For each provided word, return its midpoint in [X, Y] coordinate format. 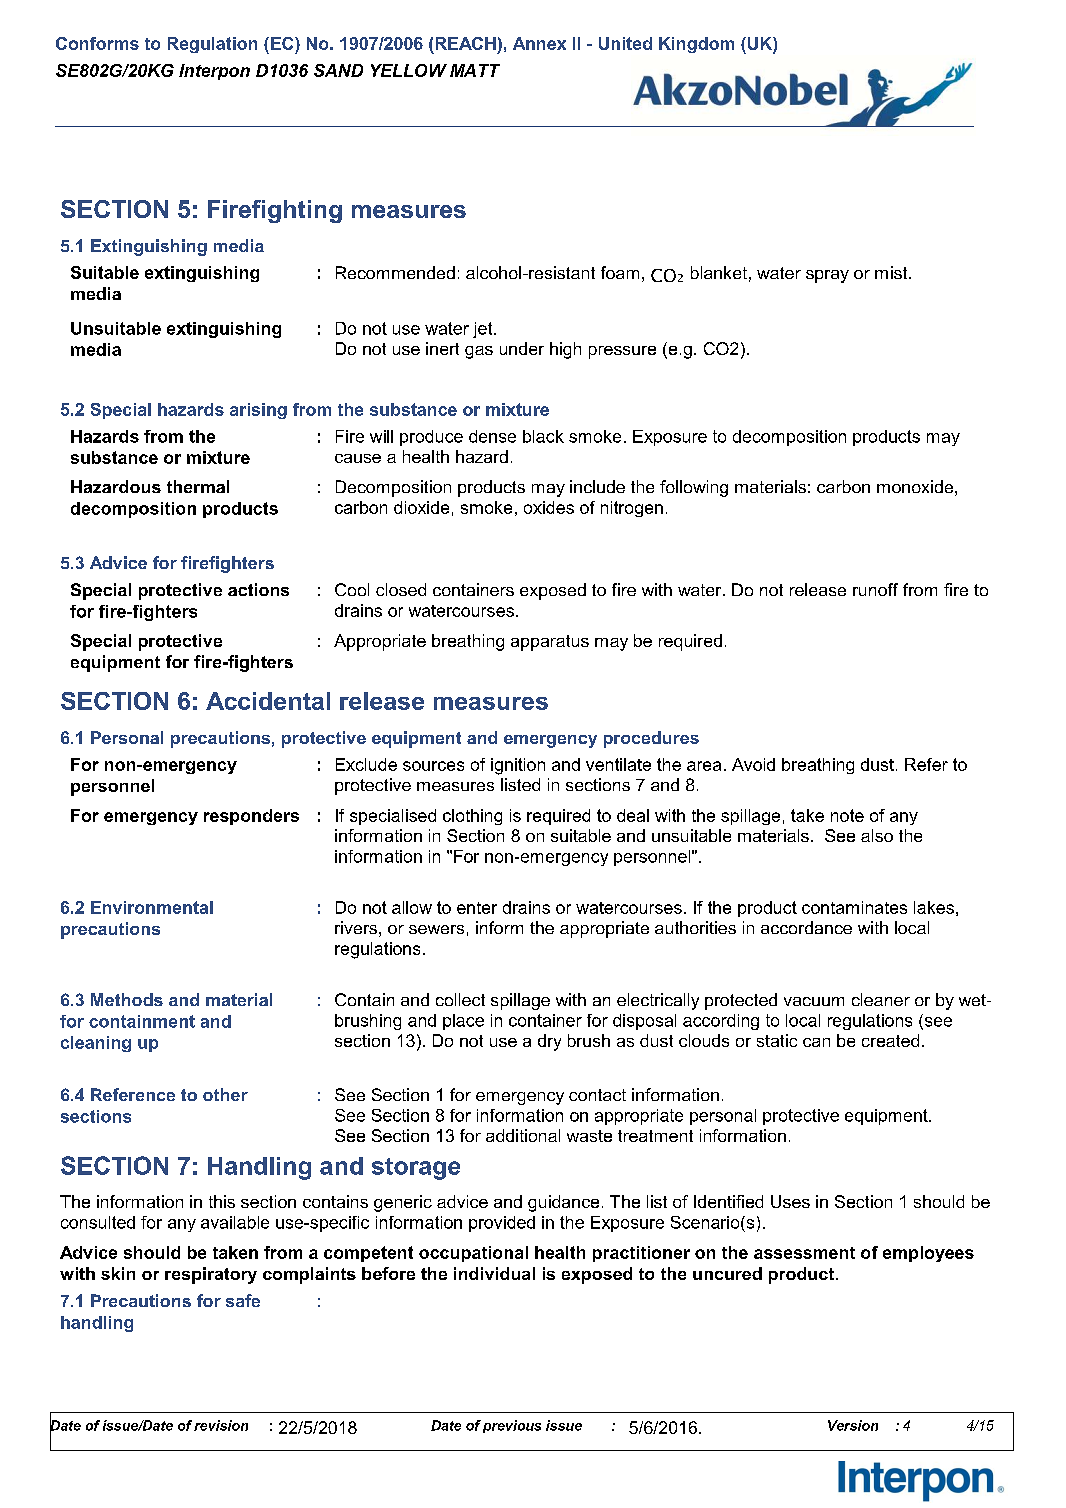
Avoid [753, 764]
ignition [518, 766]
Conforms [97, 43]
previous [512, 1426]
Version [853, 1425]
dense [492, 436]
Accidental [268, 701]
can [816, 1042]
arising [258, 411]
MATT [475, 70]
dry [549, 1042]
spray [827, 276]
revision [221, 1425]
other [225, 1094]
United [625, 43]
